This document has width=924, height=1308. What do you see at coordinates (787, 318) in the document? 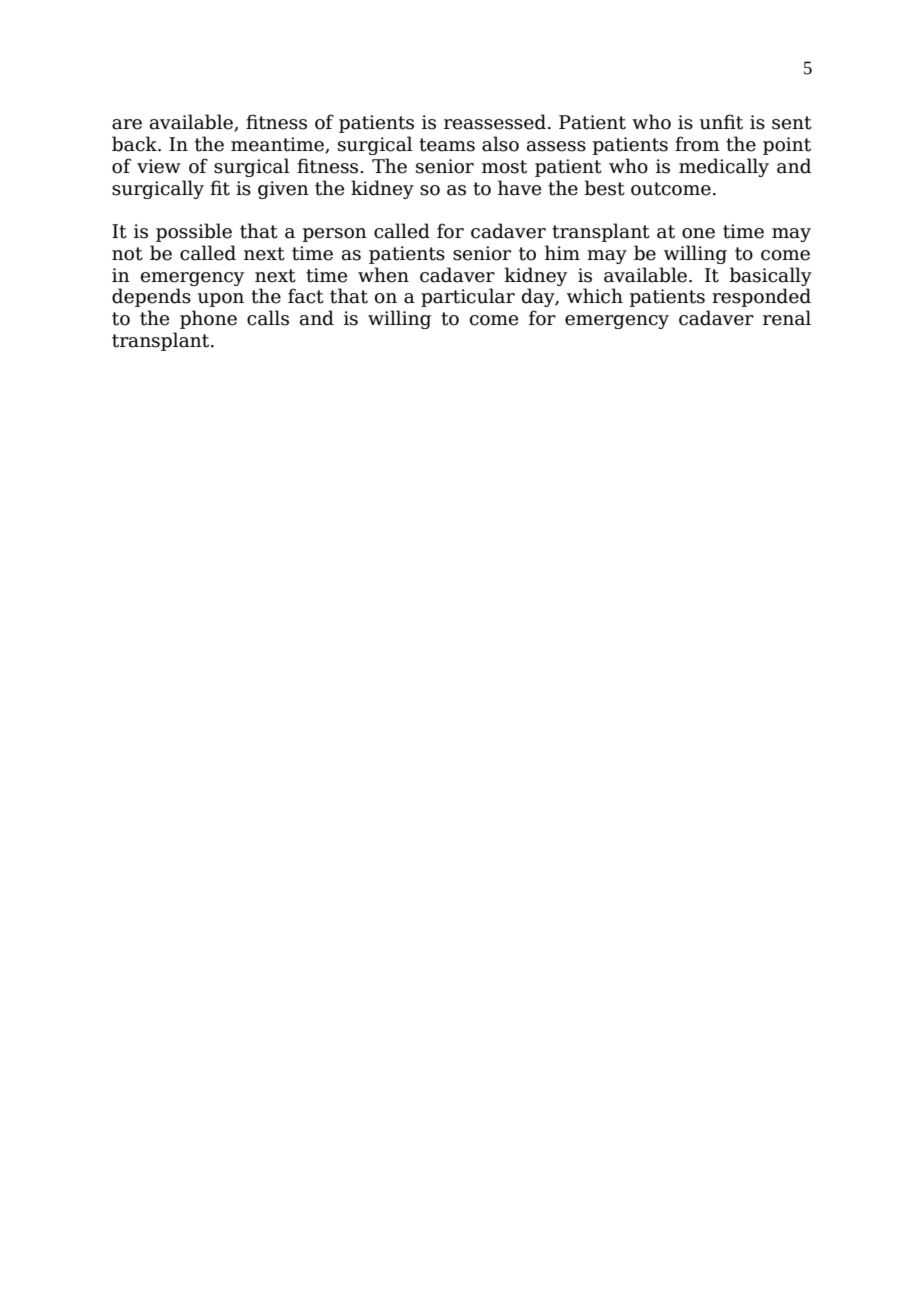
I see `renal` at bounding box center [787, 318].
